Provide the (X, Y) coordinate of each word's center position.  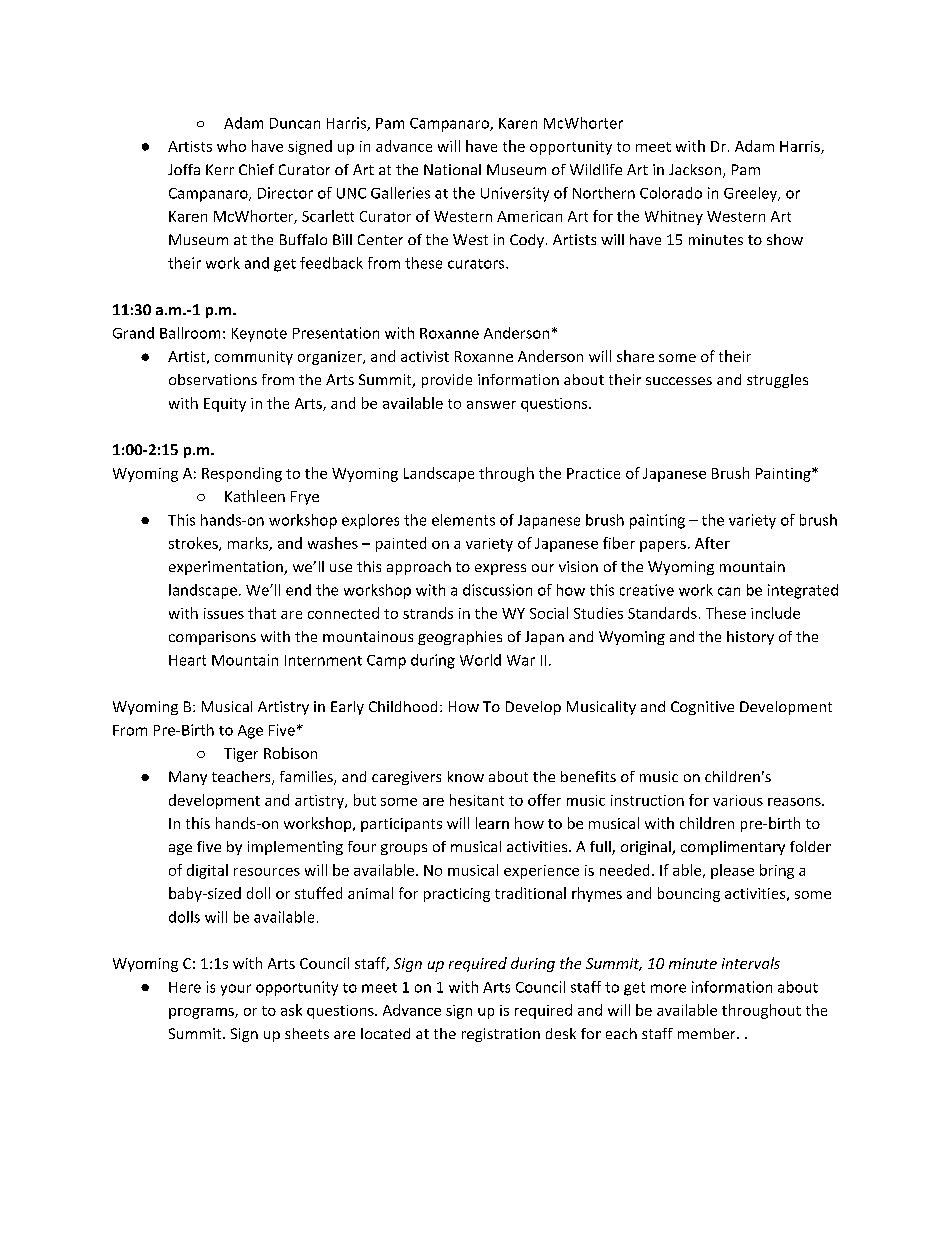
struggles (777, 381)
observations (213, 379)
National (452, 169)
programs (202, 1013)
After (712, 543)
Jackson (696, 171)
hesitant (477, 800)
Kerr (220, 169)
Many (188, 778)
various (738, 800)
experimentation (227, 568)
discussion (497, 590)
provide (447, 381)
